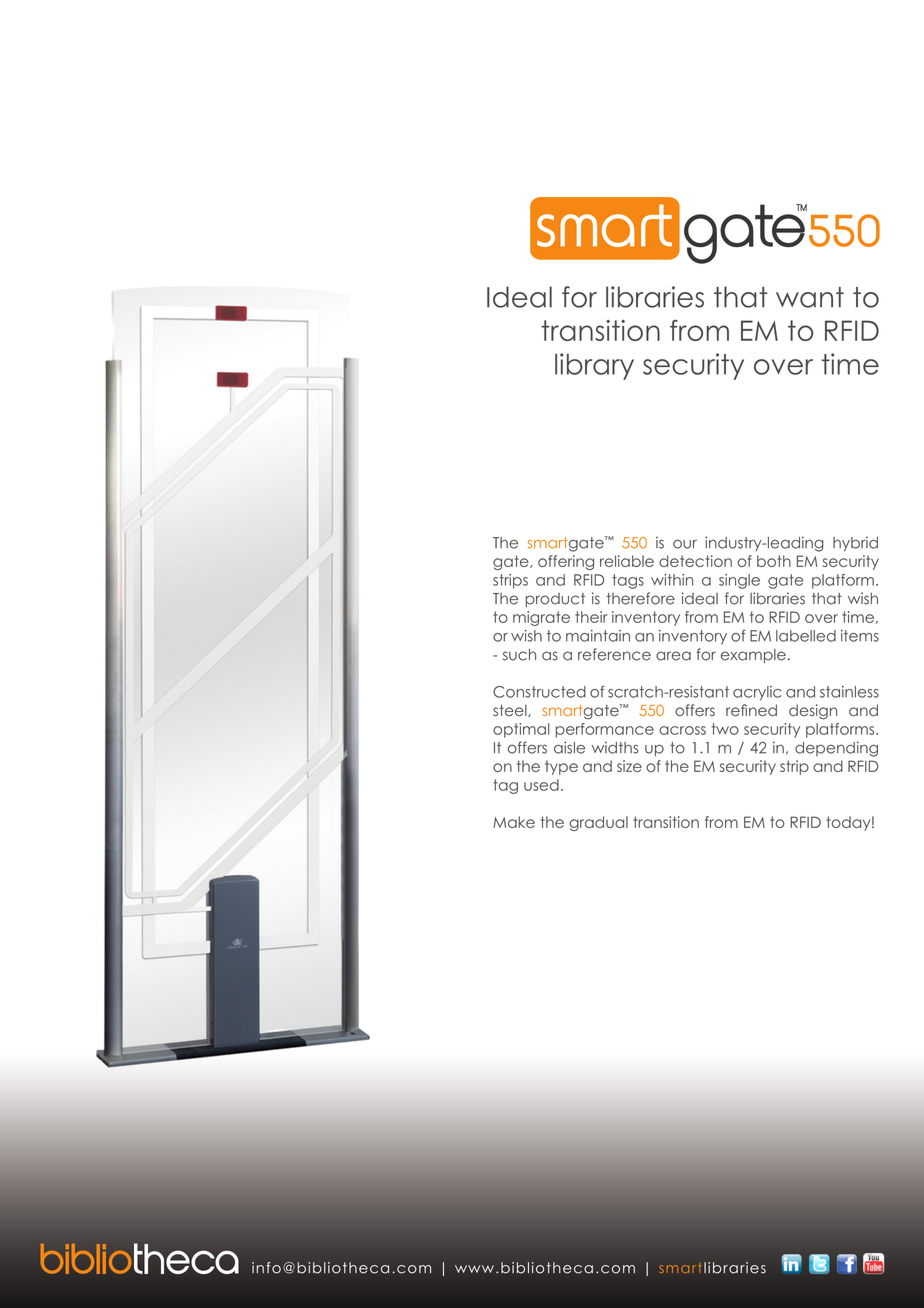 The height and width of the document is (1308, 924). I want to click on single, so click(739, 581).
